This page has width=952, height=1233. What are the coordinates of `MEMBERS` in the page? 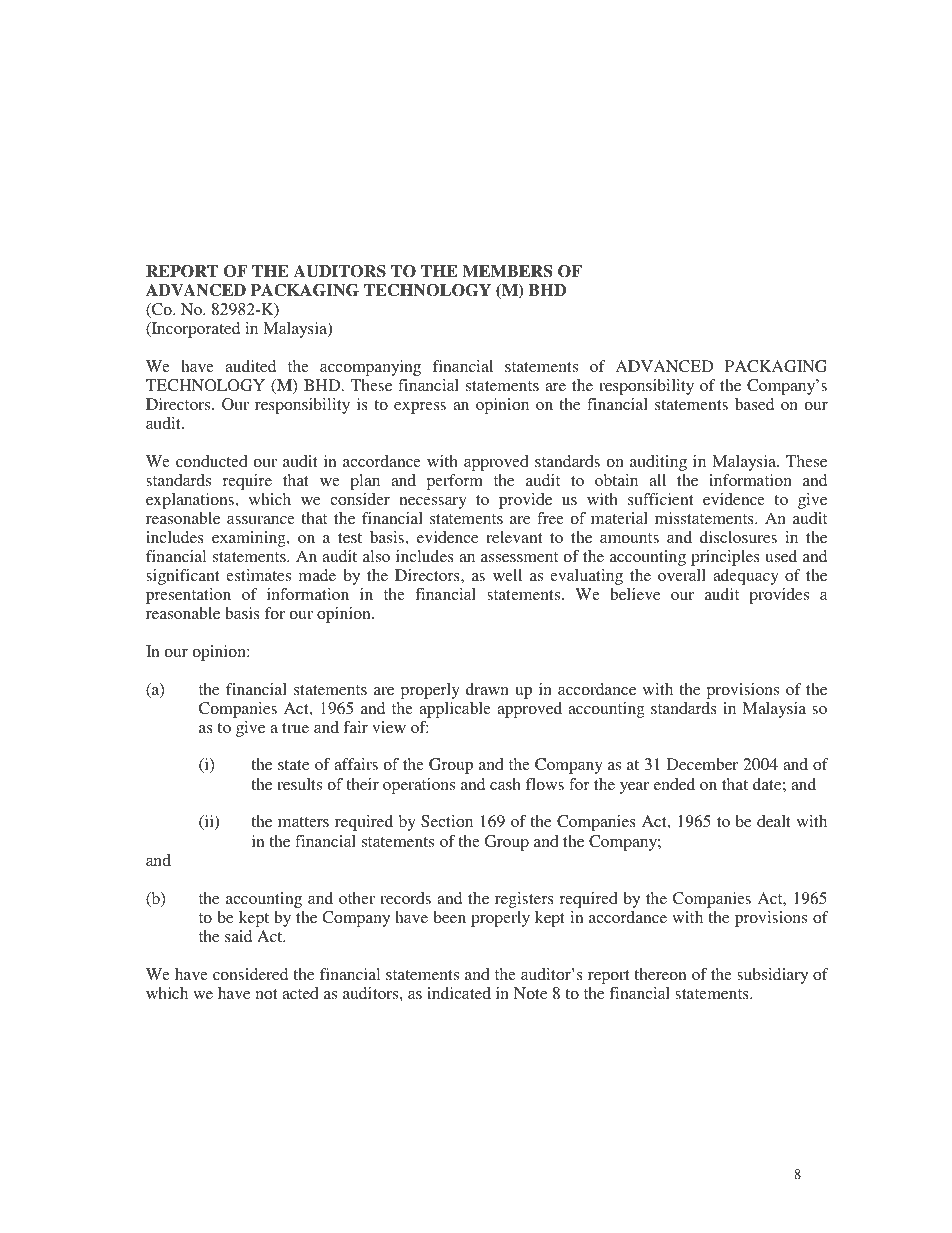 It's located at (507, 271).
